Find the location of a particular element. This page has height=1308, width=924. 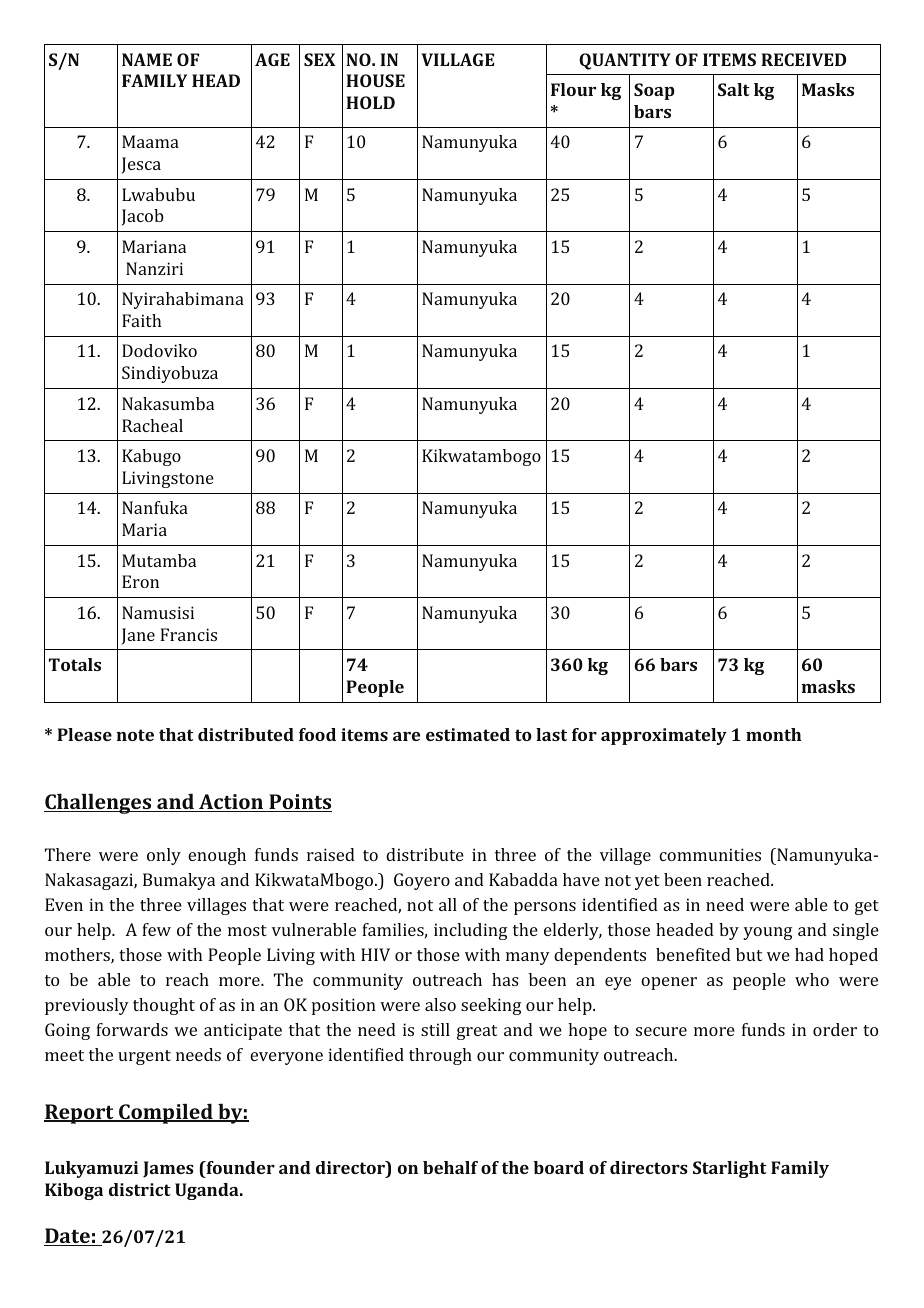

Jane is located at coordinates (138, 636).
